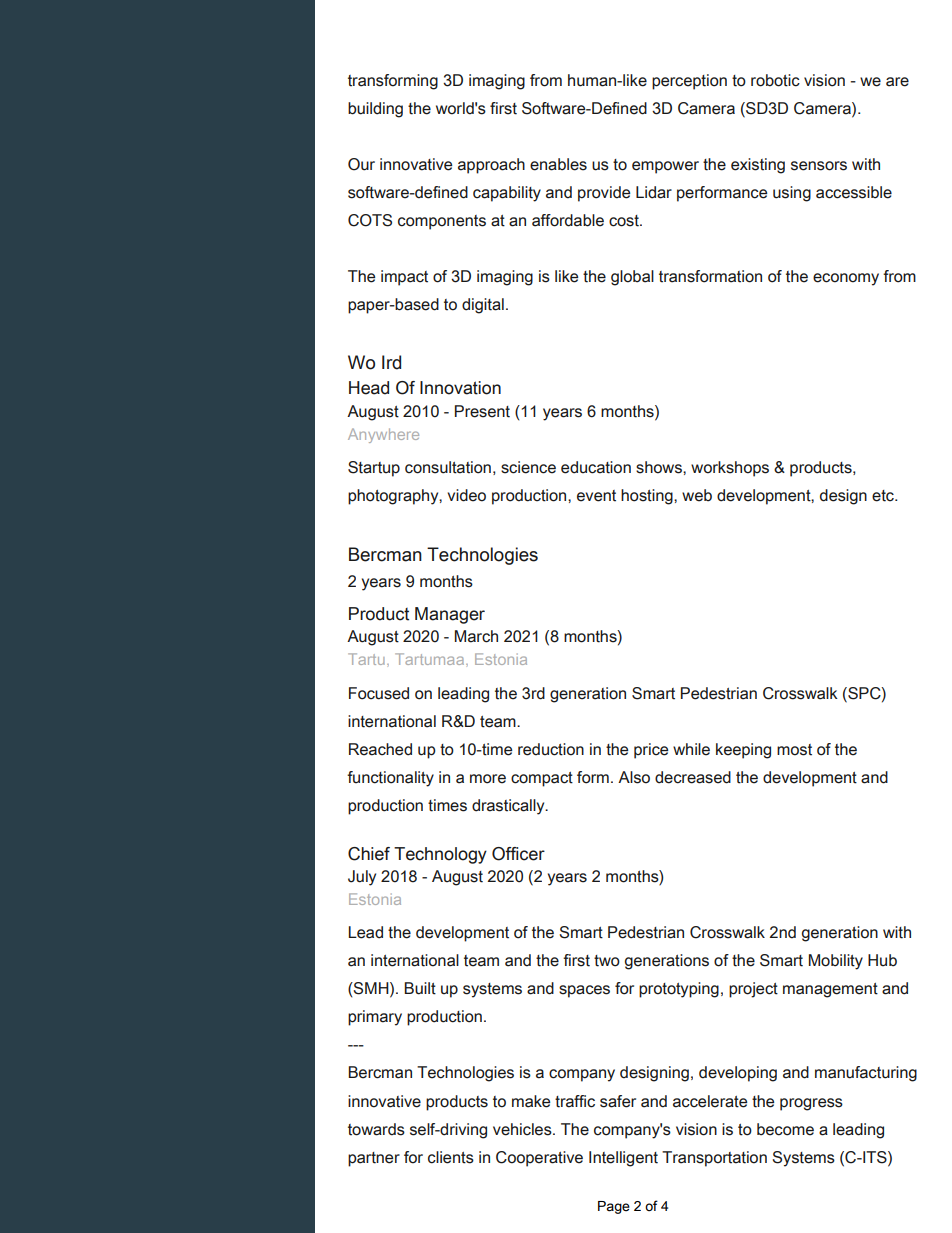 The height and width of the image is (1233, 952). I want to click on clients, so click(451, 1157).
